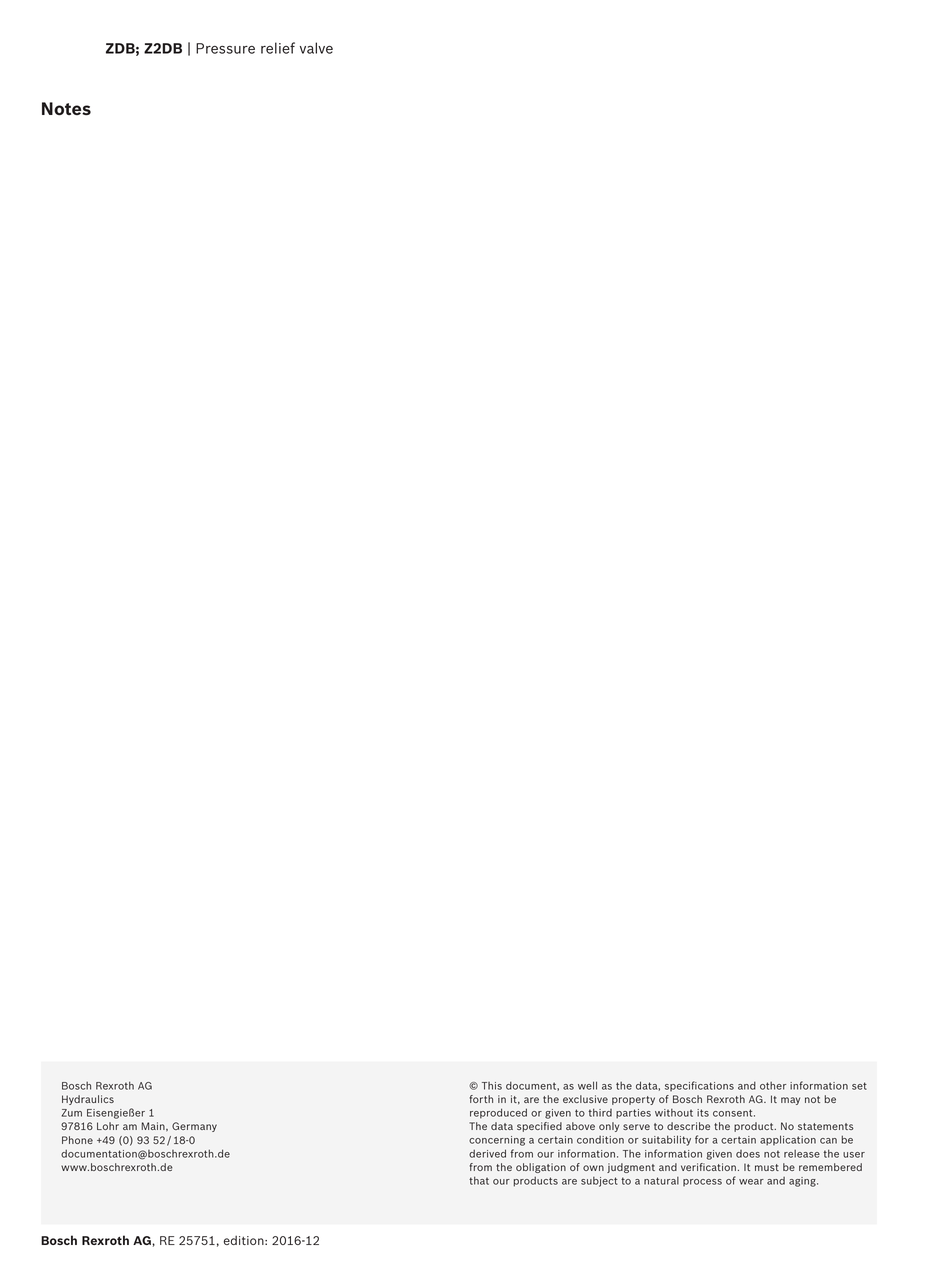 This document has height=1270, width=952. Describe the element at coordinates (773, 1086) in the document. I see `other` at that location.
